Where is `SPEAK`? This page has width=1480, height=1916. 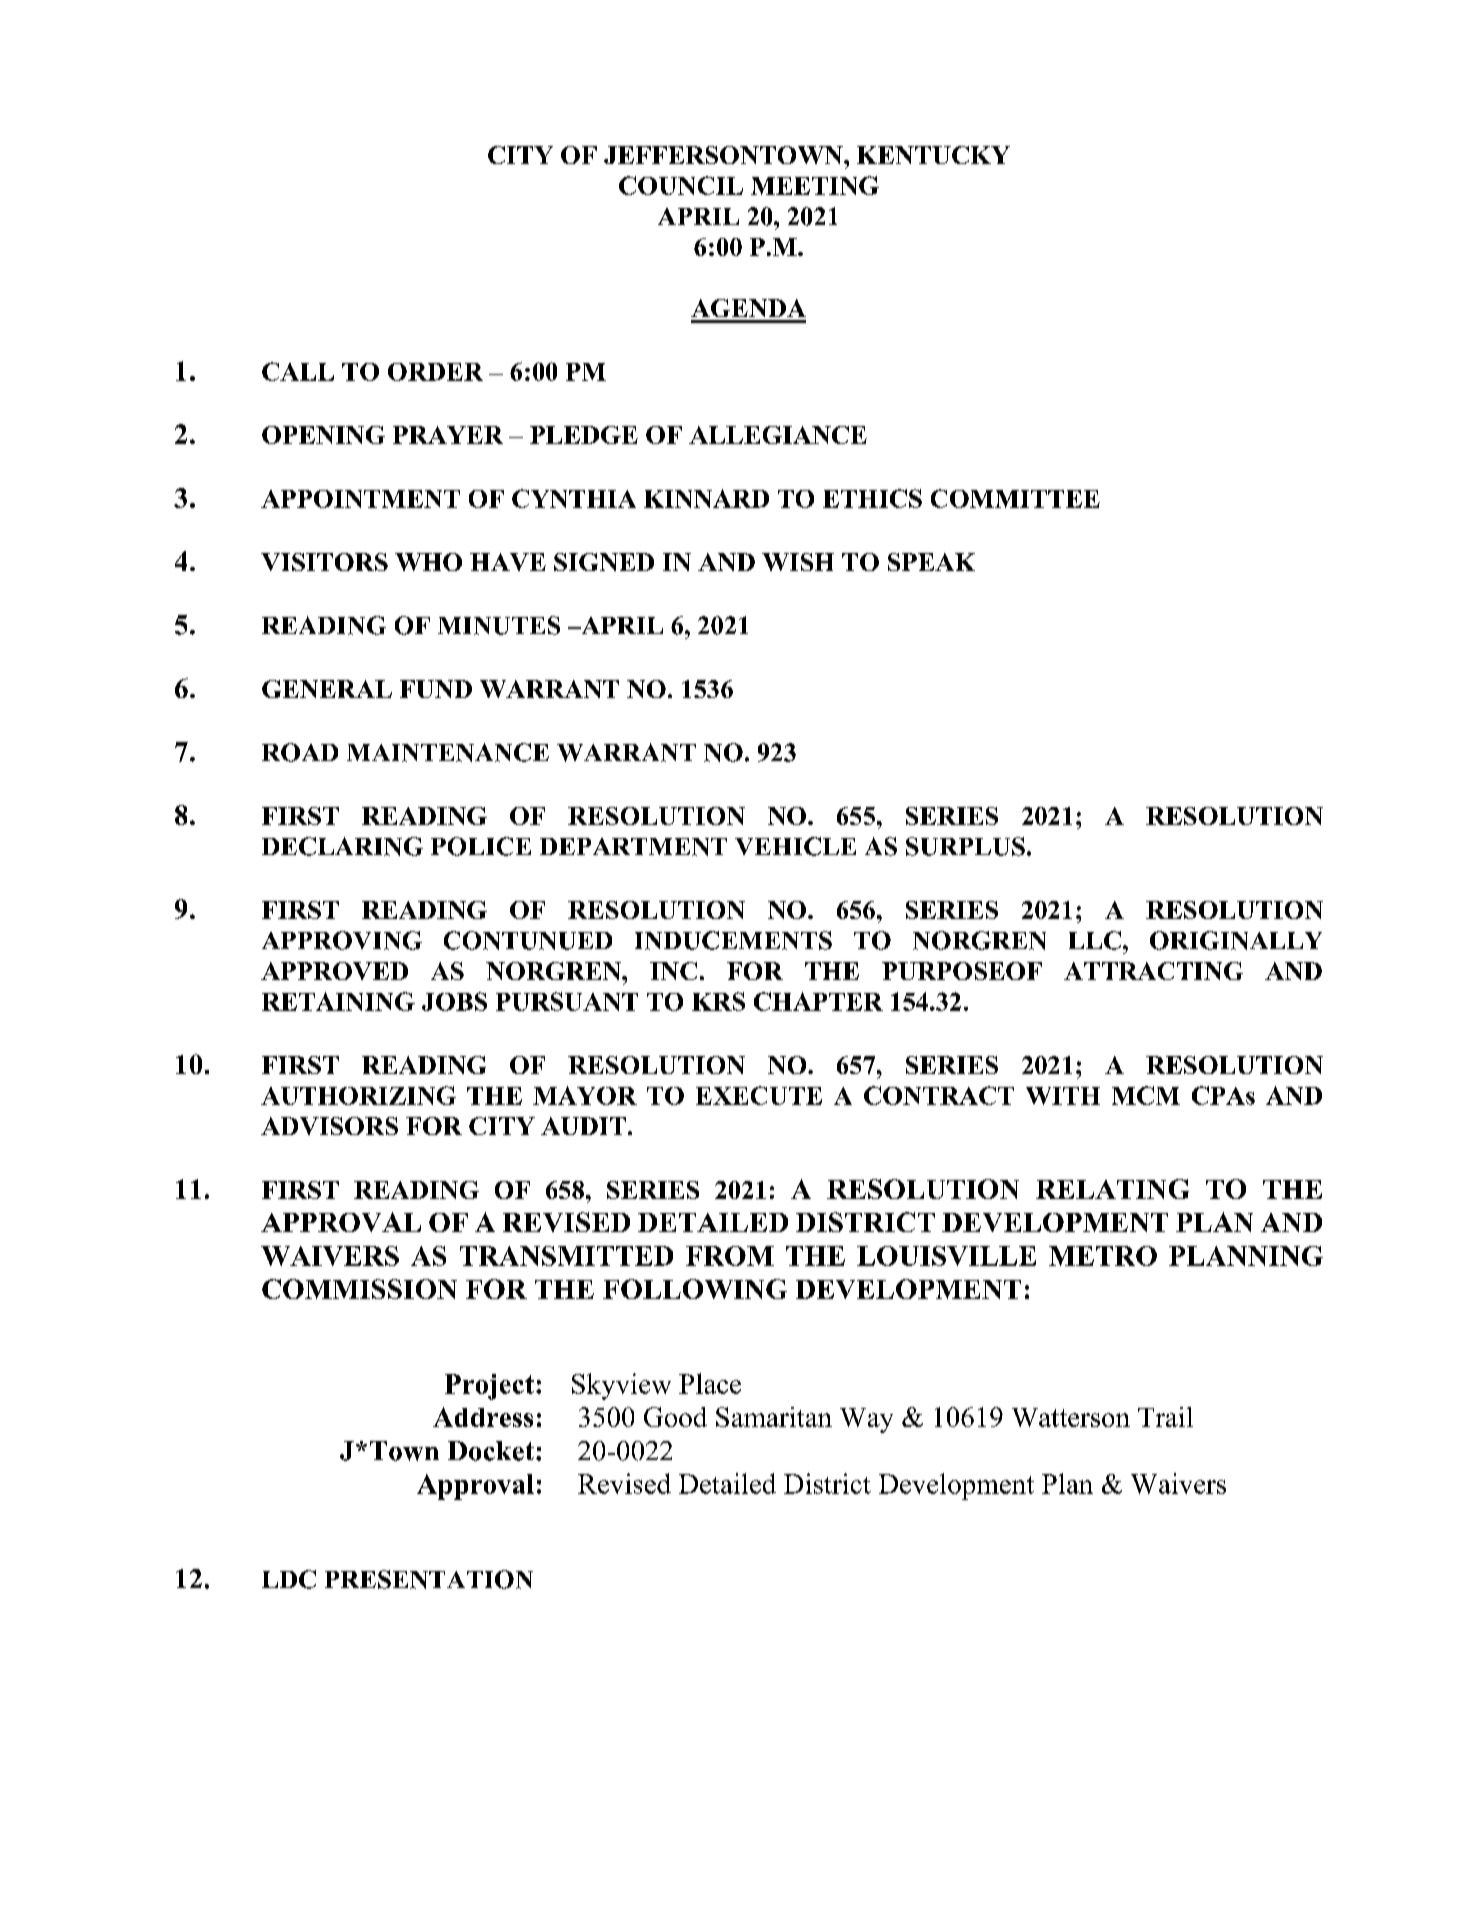 SPEAK is located at coordinates (931, 562).
